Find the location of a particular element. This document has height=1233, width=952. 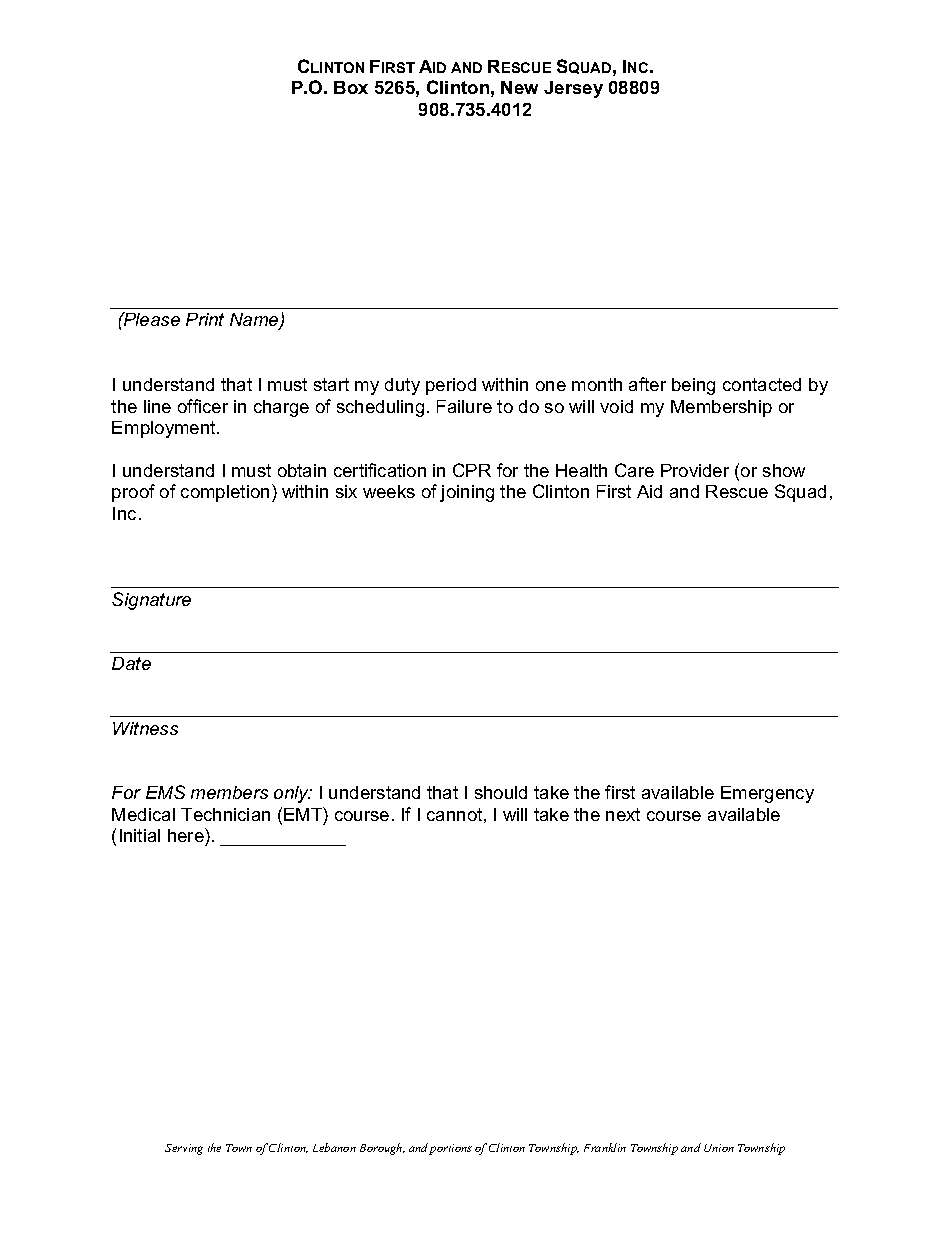

should is located at coordinates (501, 792).
